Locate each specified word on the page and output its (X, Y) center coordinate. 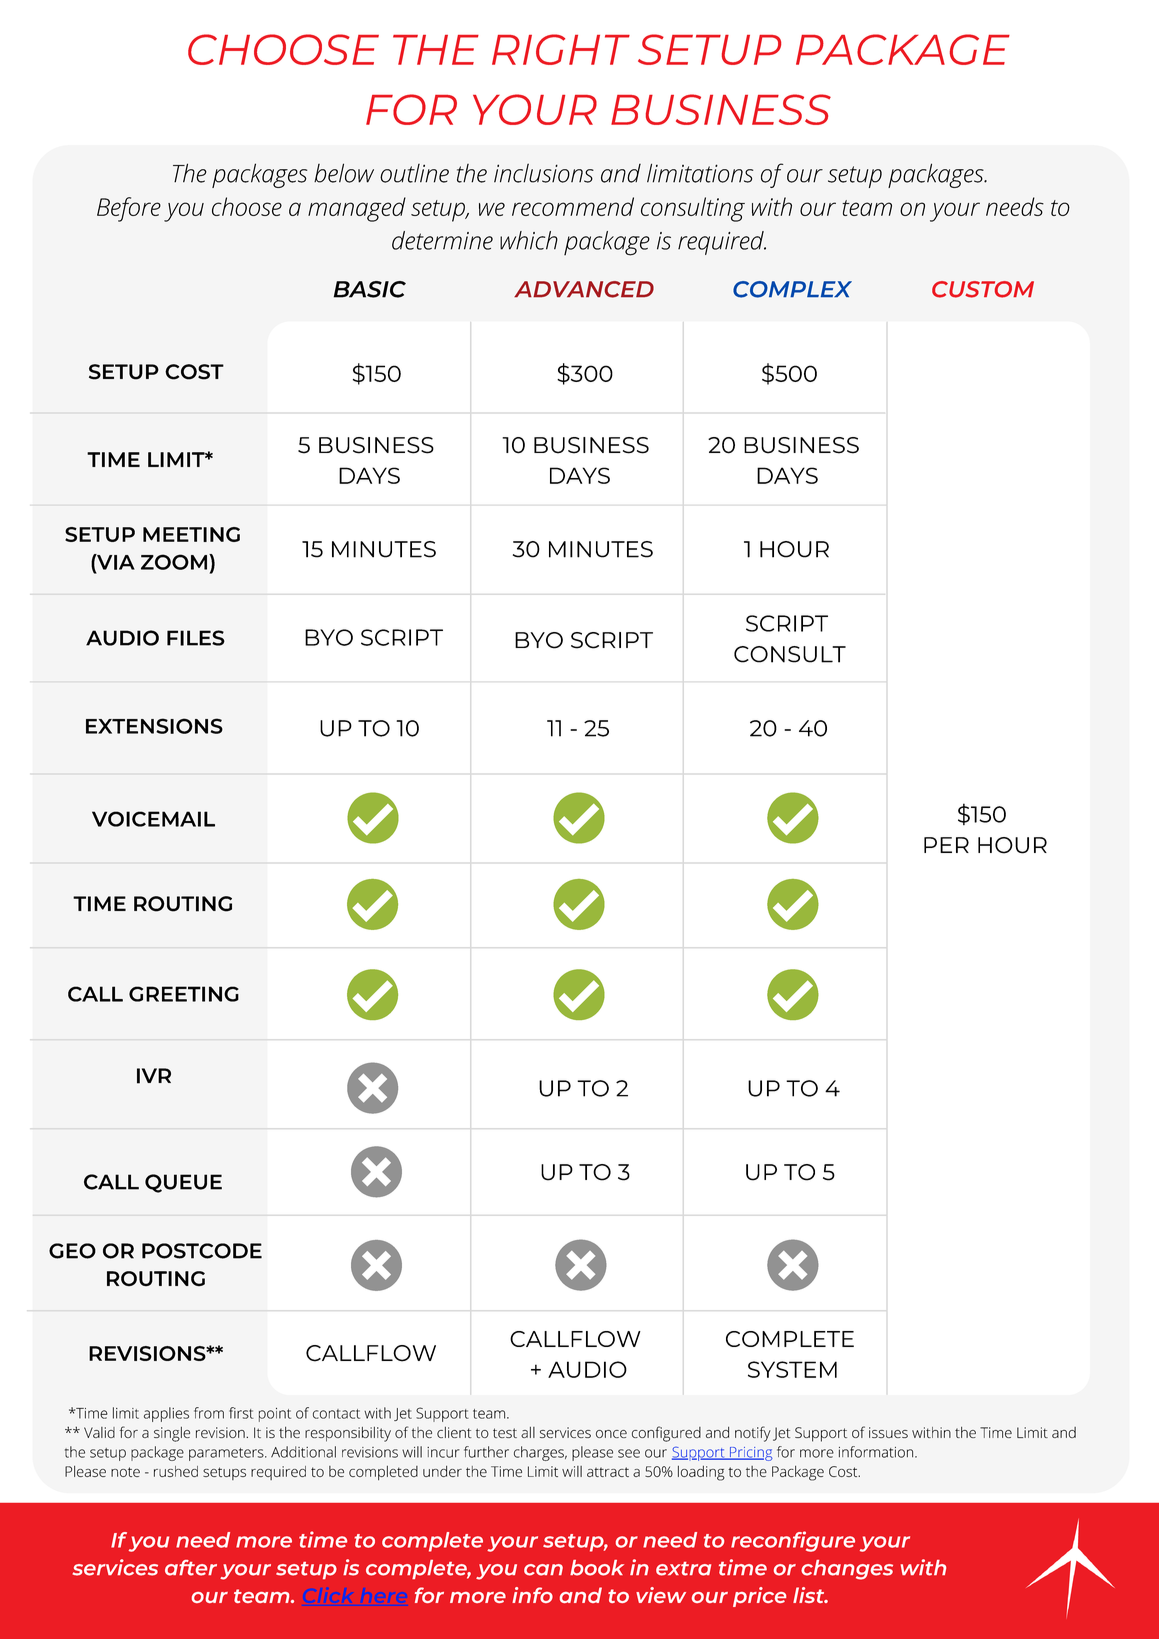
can (543, 1570)
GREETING (184, 994)
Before (129, 209)
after (191, 1568)
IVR (154, 1076)
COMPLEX (792, 289)
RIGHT (561, 49)
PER (946, 845)
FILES (196, 638)
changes (847, 1570)
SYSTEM (792, 1369)
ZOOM (174, 562)
